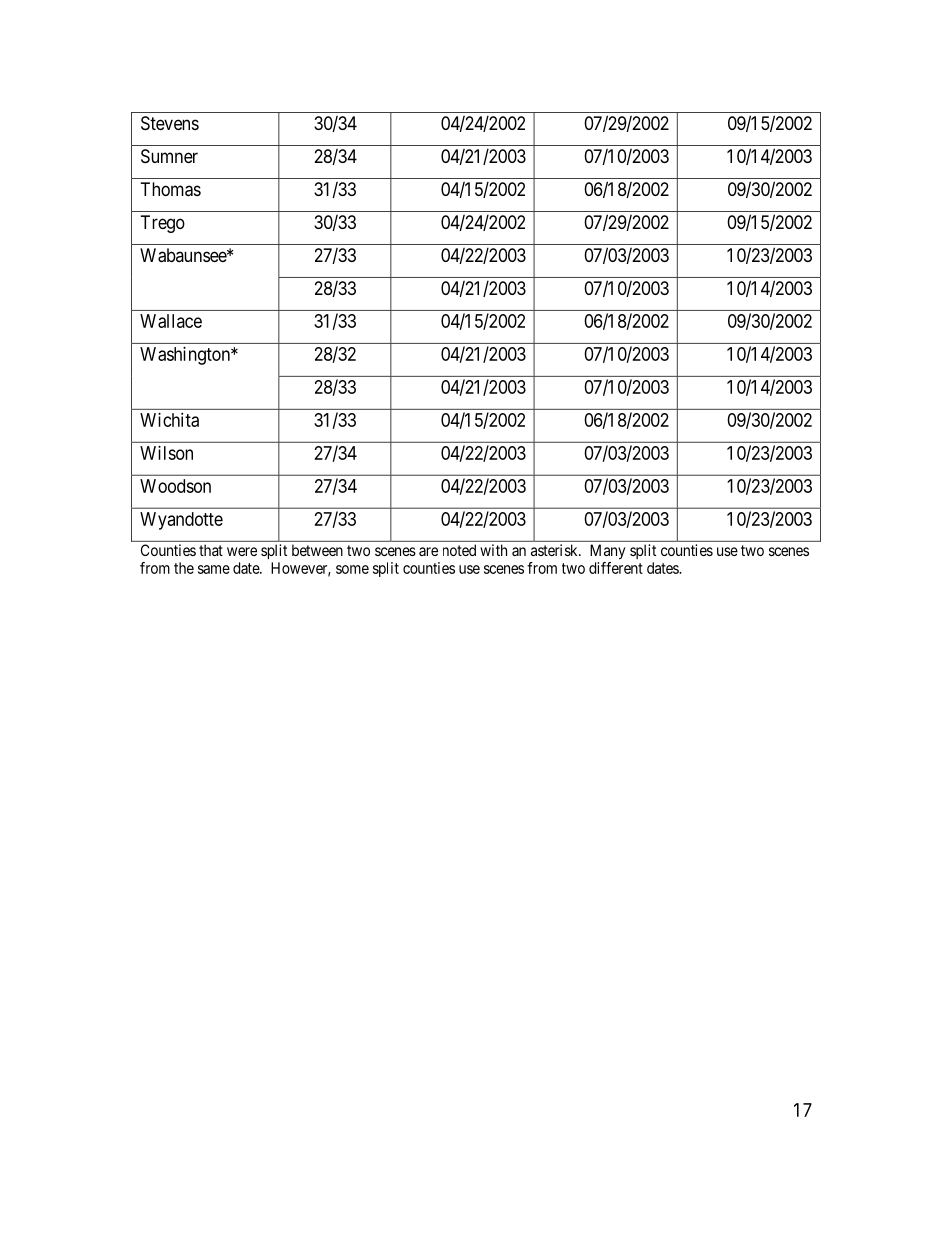 This image has height=1233, width=952. What do you see at coordinates (493, 550) in the image?
I see `with` at bounding box center [493, 550].
